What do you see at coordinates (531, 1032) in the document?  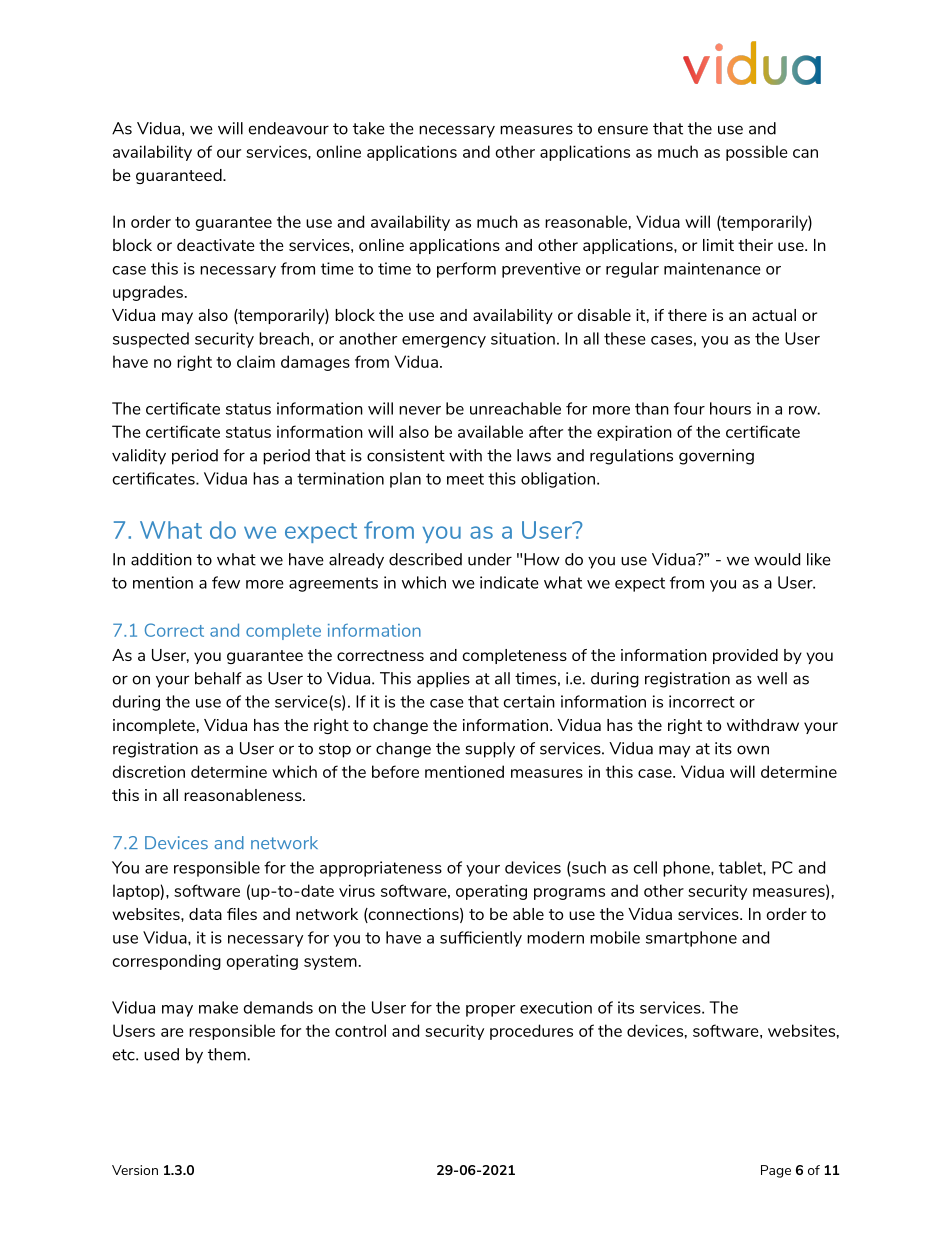 I see `procedures` at bounding box center [531, 1032].
